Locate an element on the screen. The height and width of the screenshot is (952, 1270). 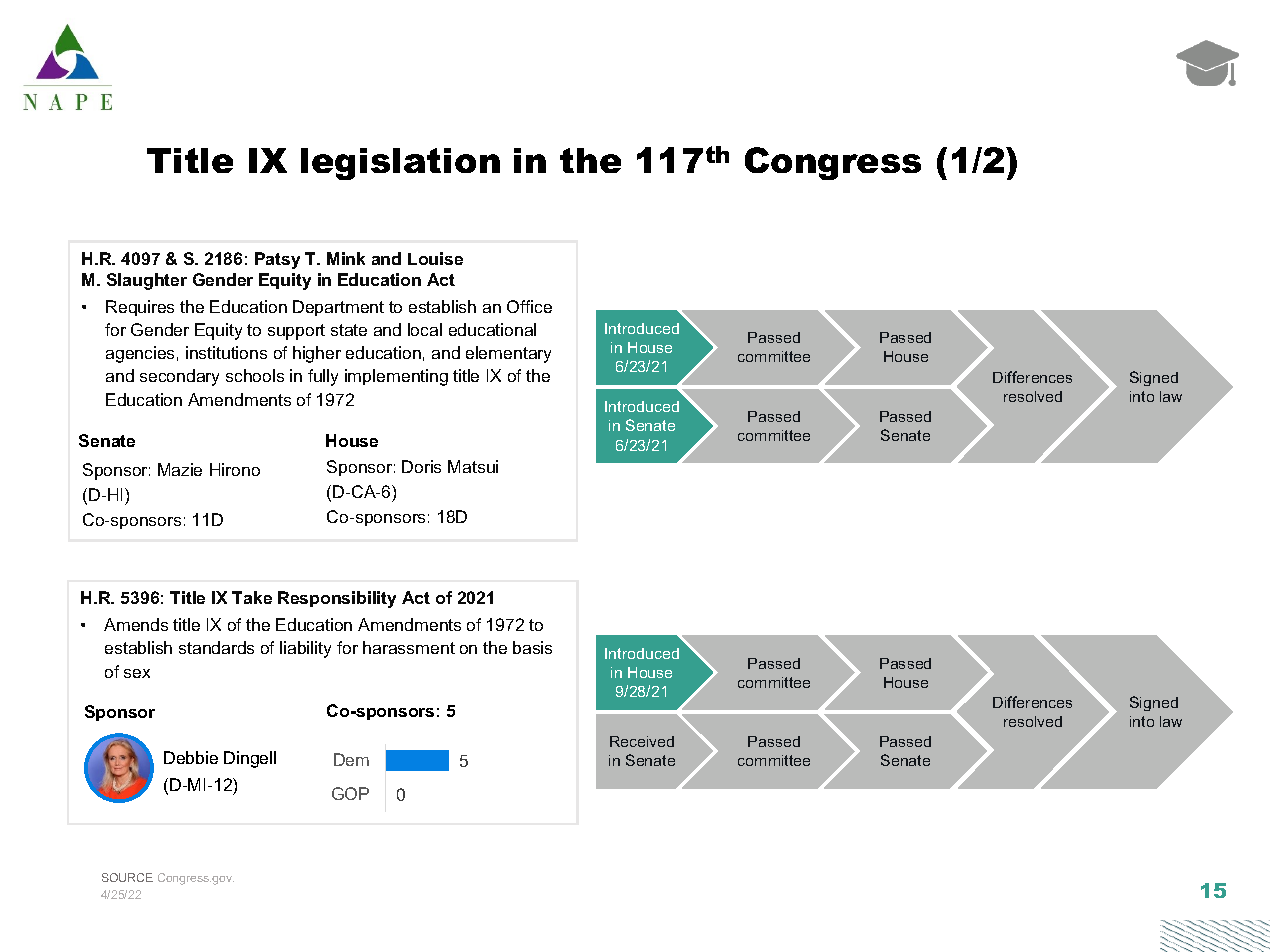
GOP is located at coordinates (350, 793).
